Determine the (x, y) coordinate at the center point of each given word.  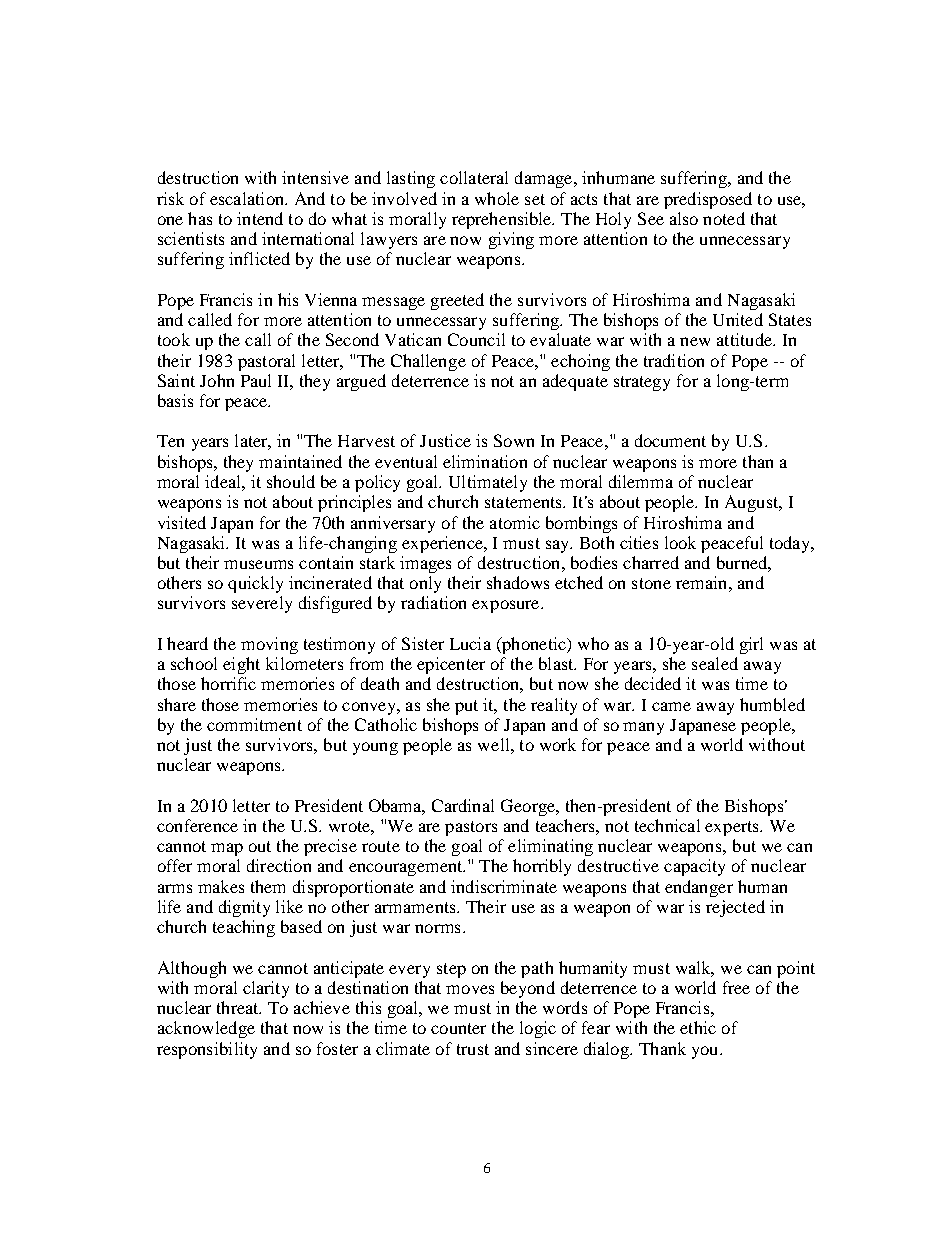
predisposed (708, 200)
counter (458, 1028)
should (291, 481)
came (671, 706)
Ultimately (488, 483)
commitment (254, 724)
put (466, 707)
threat (239, 1007)
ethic (698, 1027)
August (753, 503)
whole (497, 198)
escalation (248, 198)
